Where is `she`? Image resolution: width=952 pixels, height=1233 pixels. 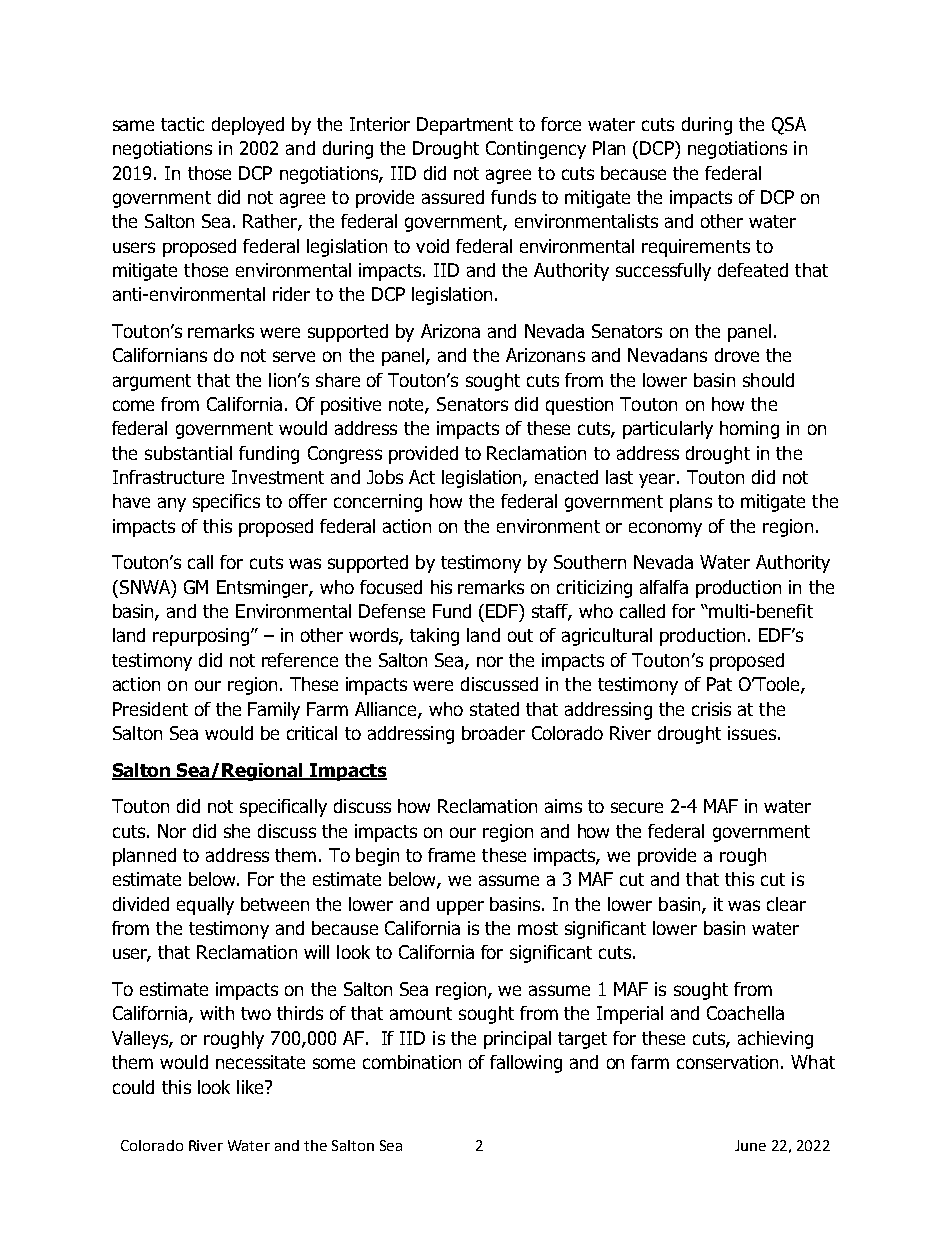 she is located at coordinates (237, 831).
